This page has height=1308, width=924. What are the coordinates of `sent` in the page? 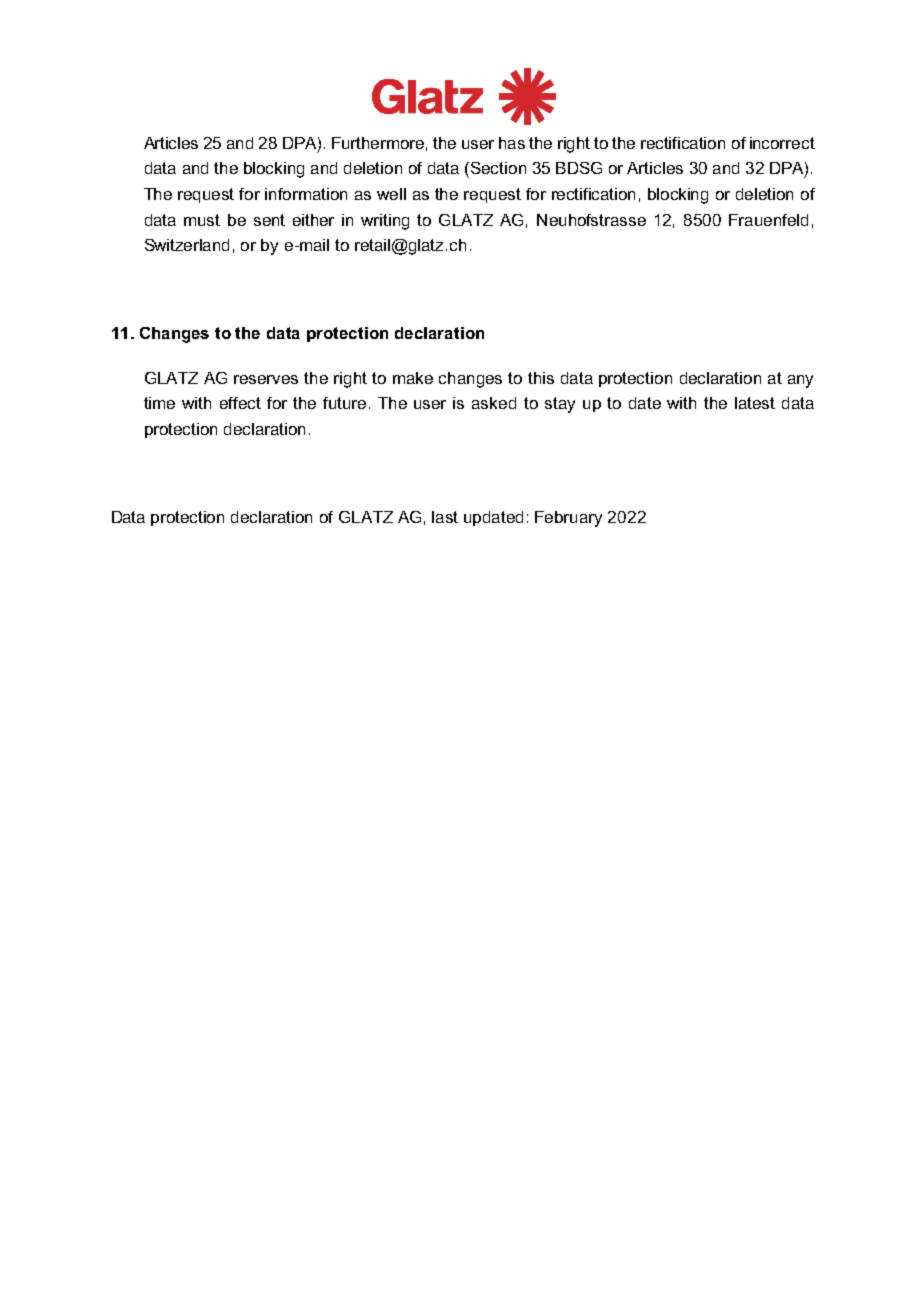 It's located at (269, 220).
